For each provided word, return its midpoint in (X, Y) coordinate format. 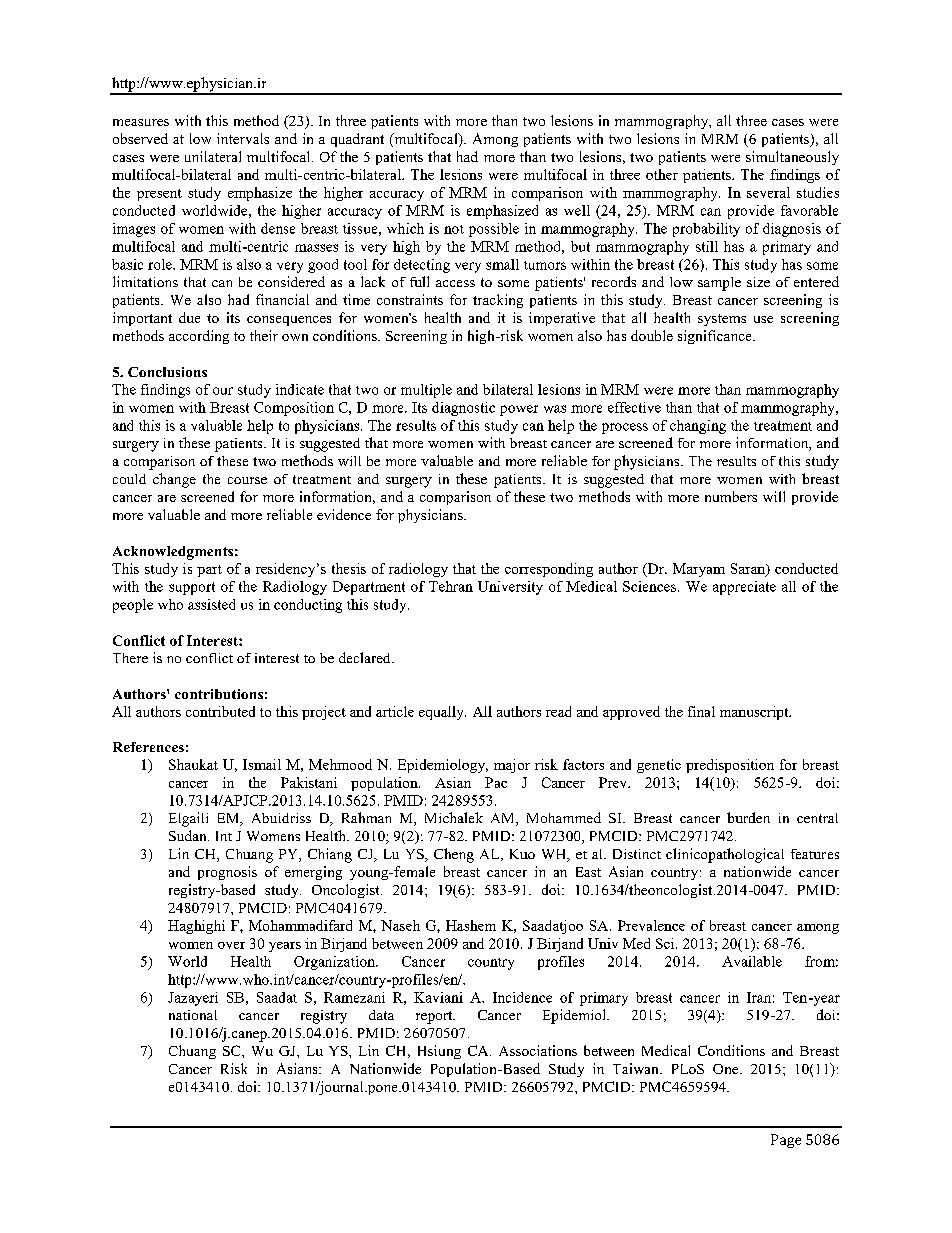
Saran (749, 569)
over (231, 945)
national (193, 1015)
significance (716, 337)
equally (442, 713)
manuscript (755, 713)
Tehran (451, 586)
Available (752, 961)
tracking (498, 301)
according (199, 337)
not (454, 229)
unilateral (213, 156)
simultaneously (792, 158)
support (192, 588)
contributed (220, 711)
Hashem (471, 925)
